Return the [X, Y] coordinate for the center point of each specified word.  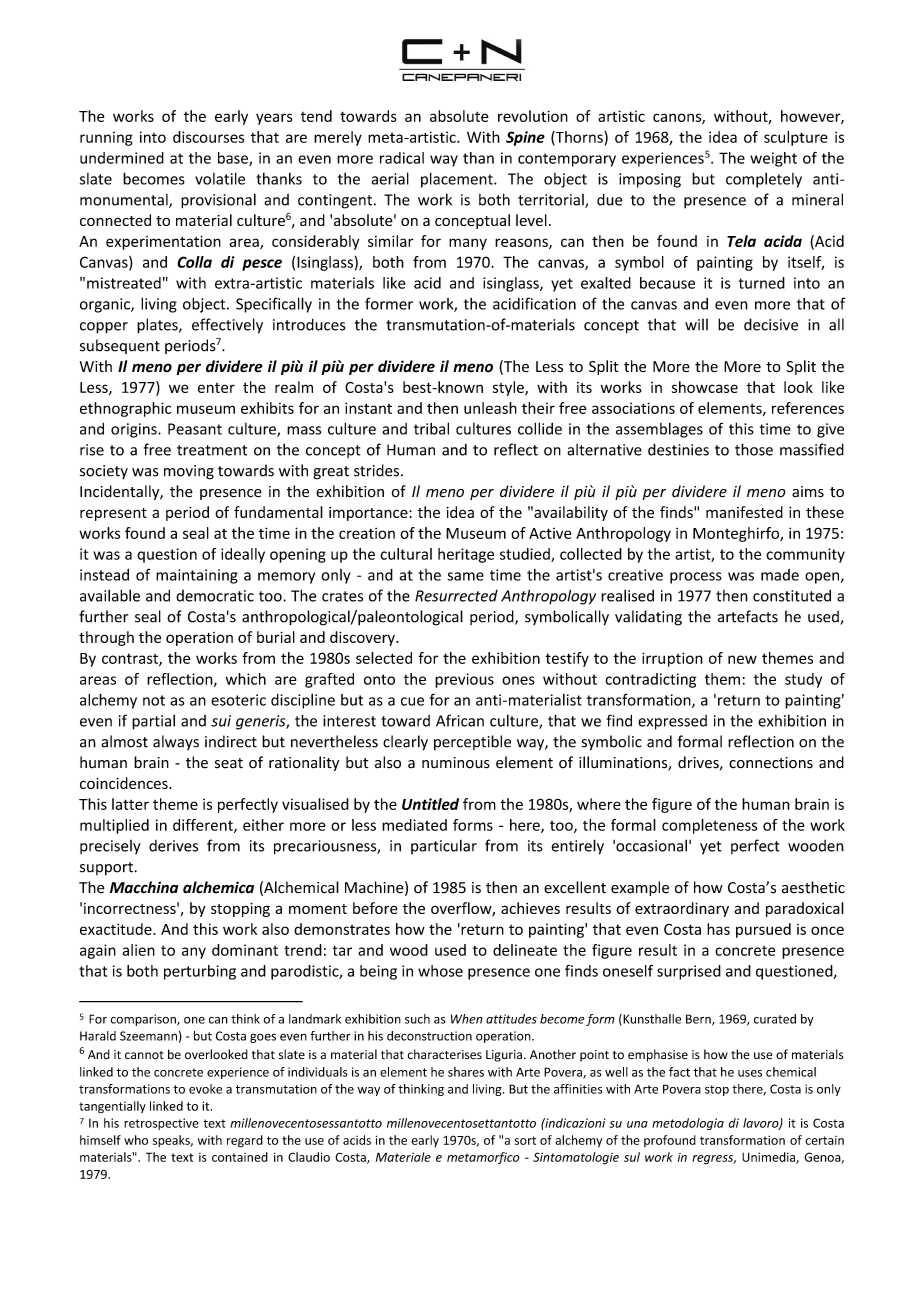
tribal [431, 428]
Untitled [430, 804]
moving [189, 472]
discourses [208, 137]
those [754, 449]
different [204, 826]
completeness [709, 826]
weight [773, 159]
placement [458, 180]
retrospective [161, 1124]
